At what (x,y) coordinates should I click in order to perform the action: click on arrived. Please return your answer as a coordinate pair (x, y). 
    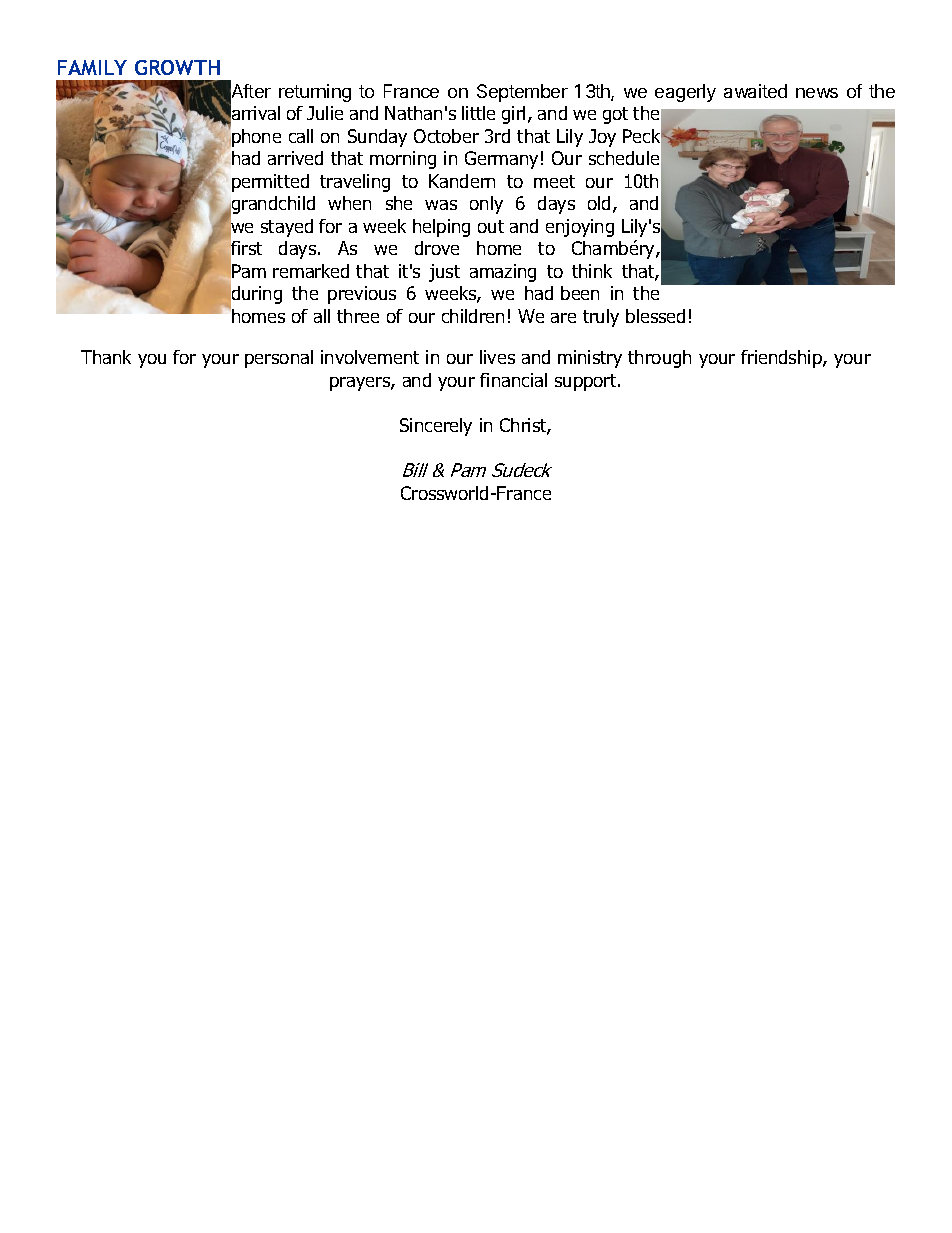
    Looking at the image, I should click on (295, 158).
